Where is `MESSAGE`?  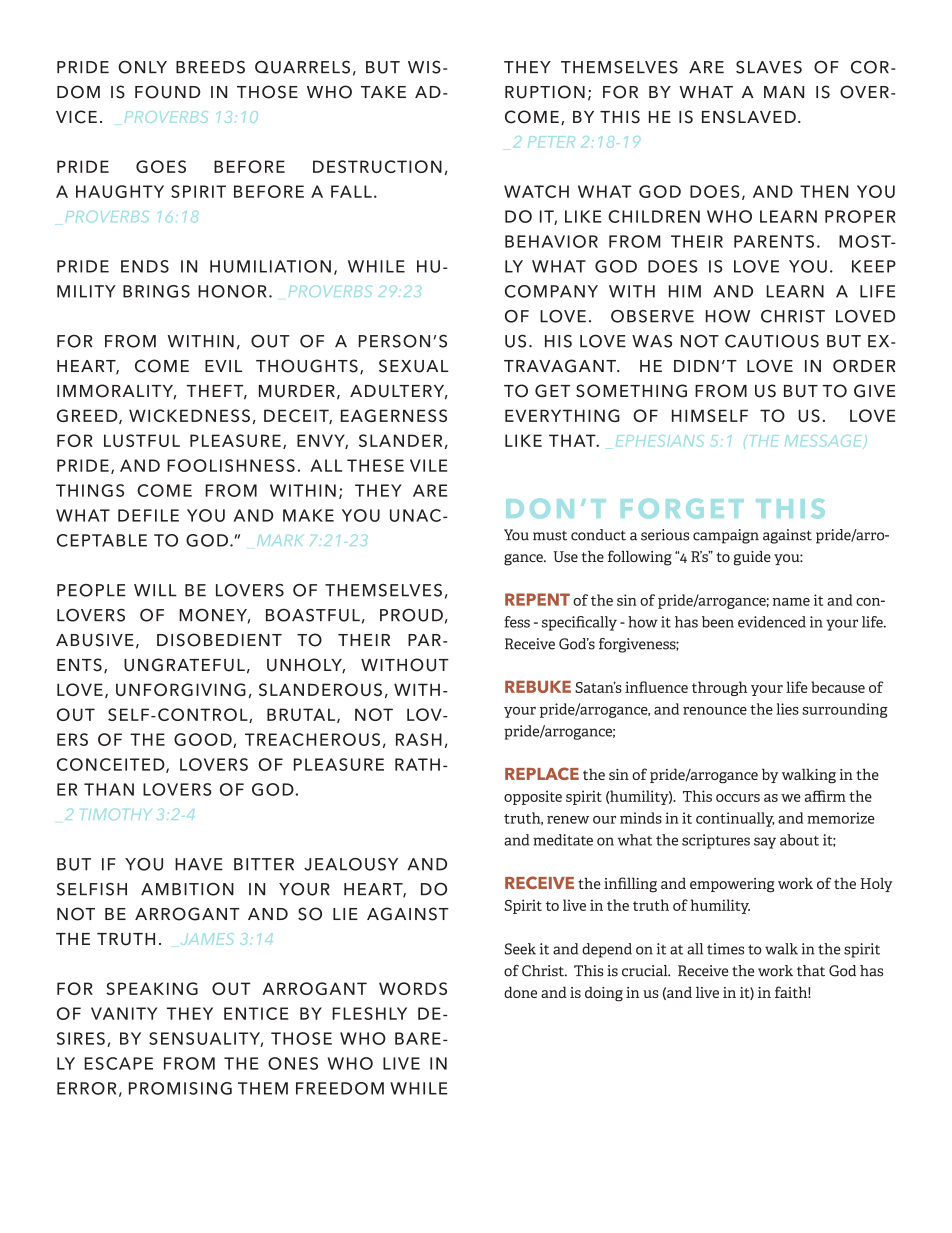
MESSAGE is located at coordinates (825, 441).
